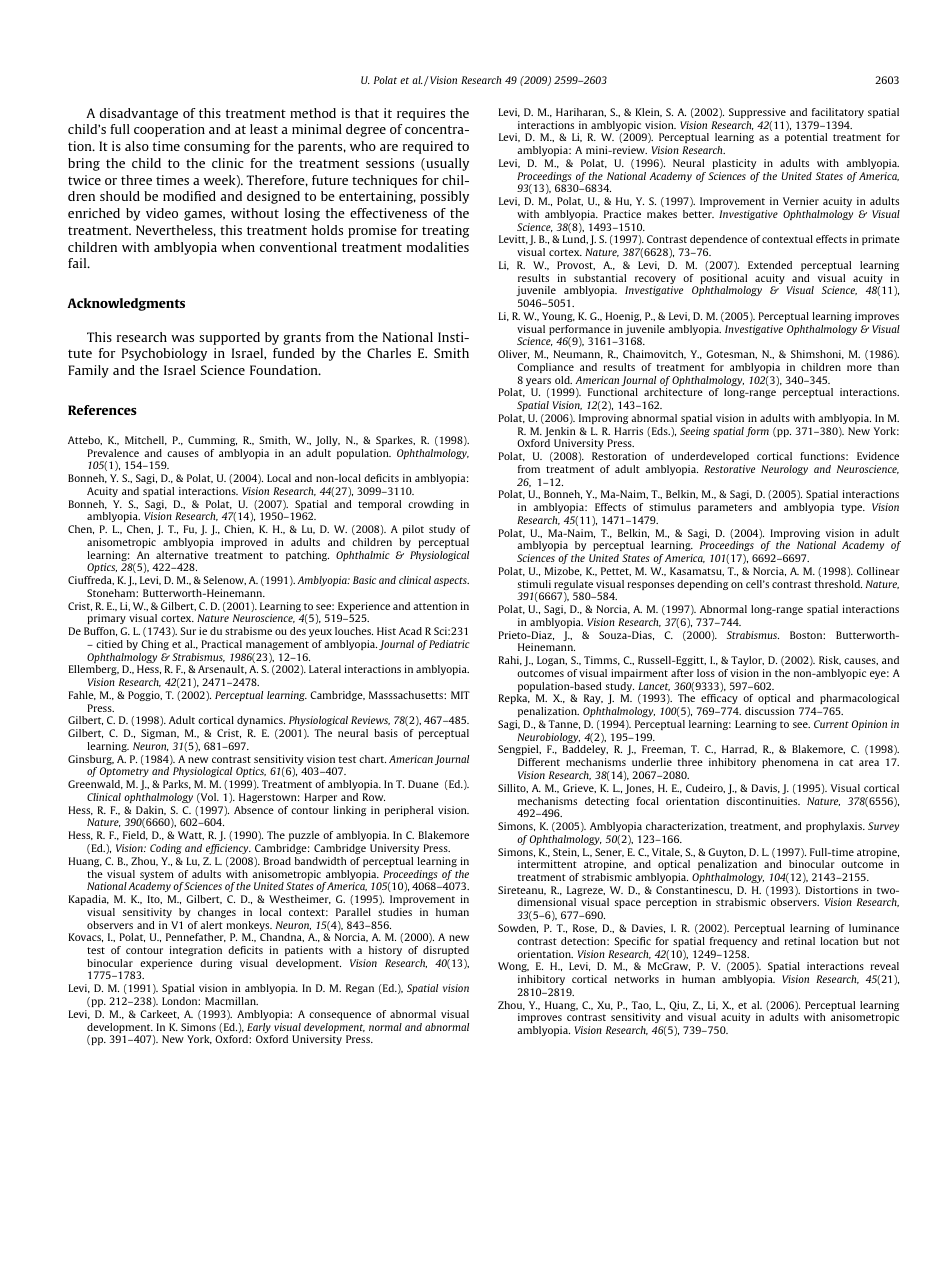 The height and width of the page is (1270, 952). I want to click on discussion, so click(770, 711).
